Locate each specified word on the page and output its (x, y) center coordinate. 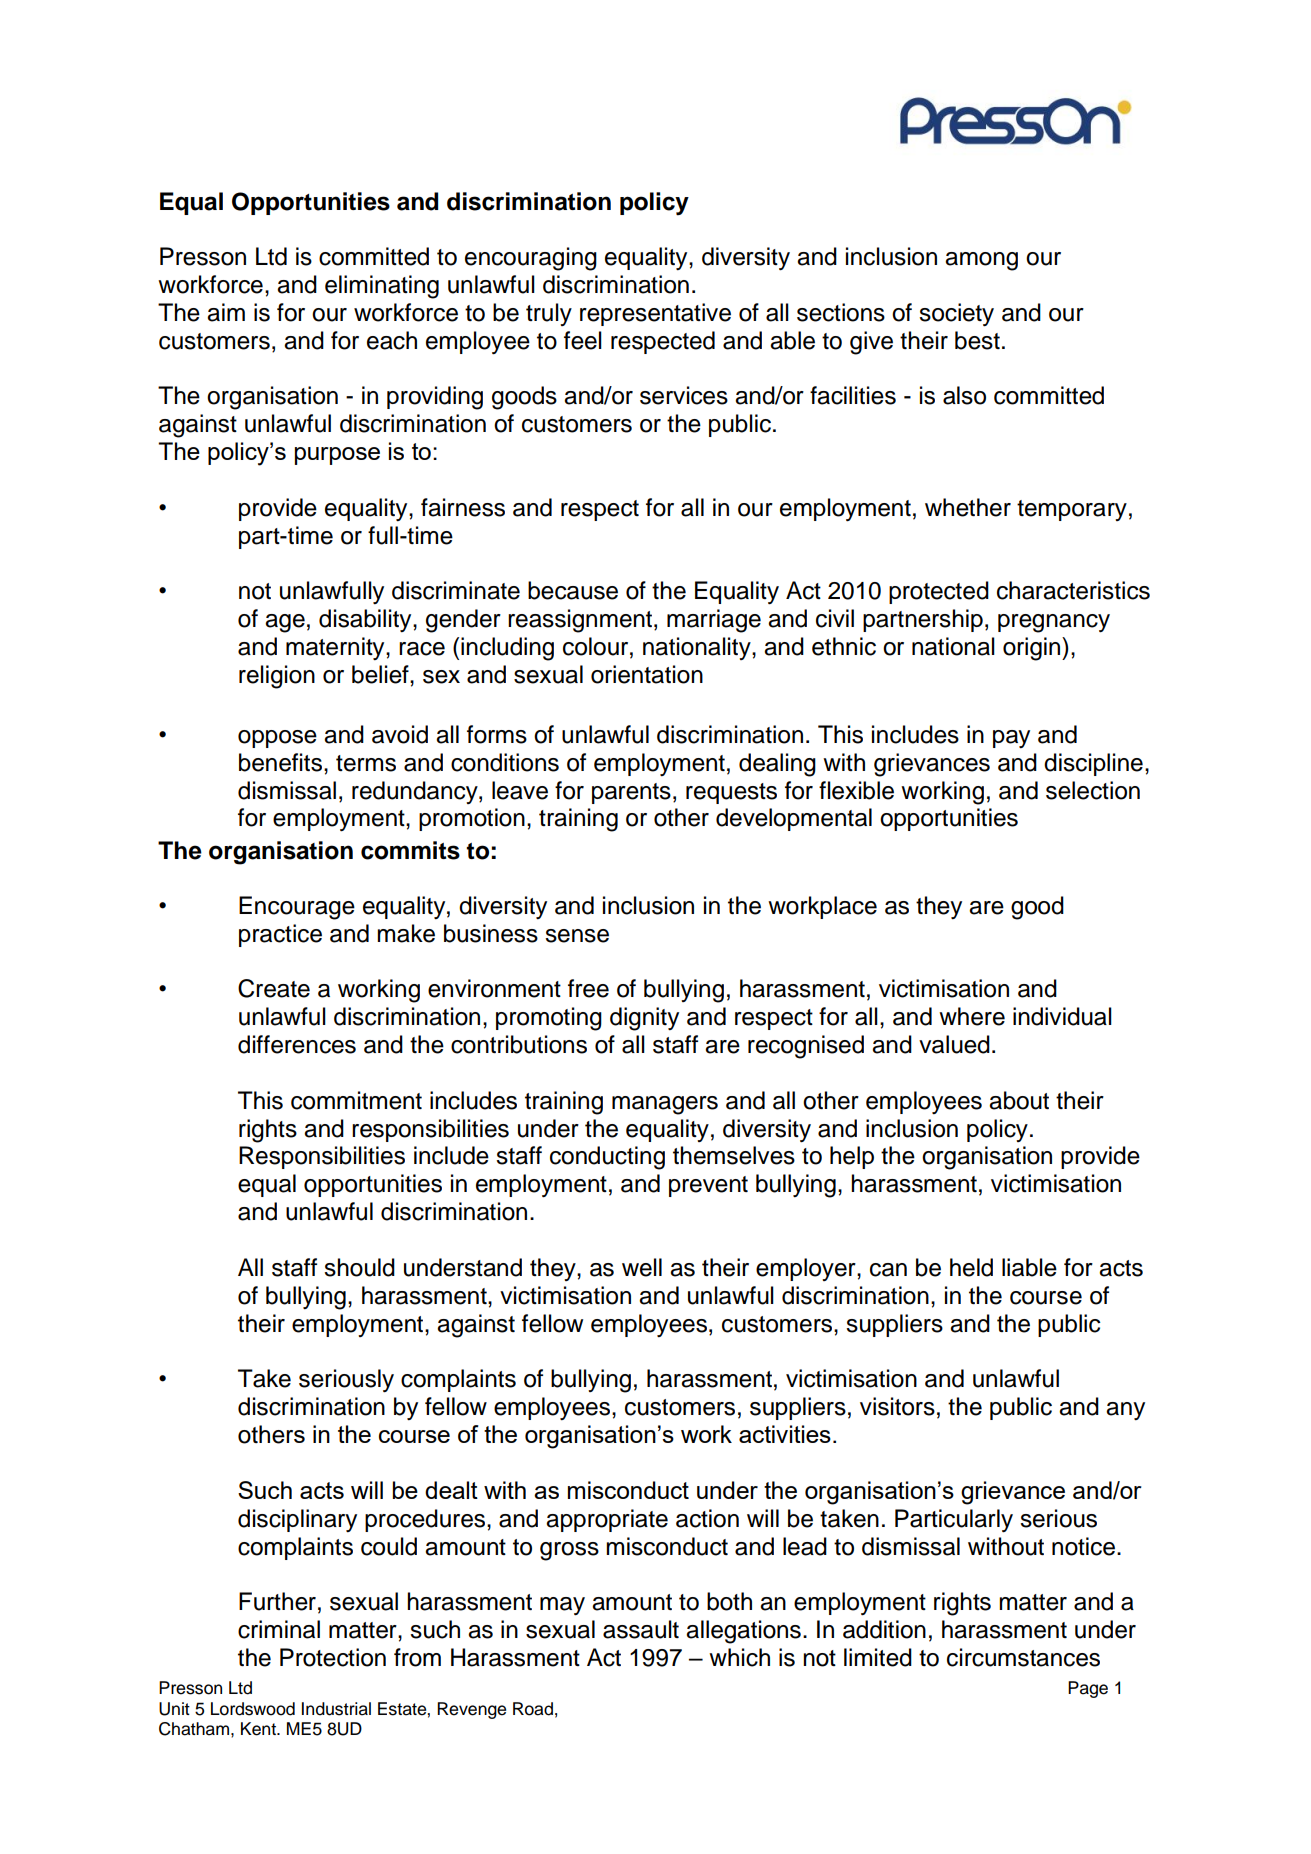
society (956, 314)
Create (274, 988)
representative (655, 314)
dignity (644, 1019)
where (972, 1016)
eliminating (382, 287)
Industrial (336, 1709)
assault (641, 1629)
